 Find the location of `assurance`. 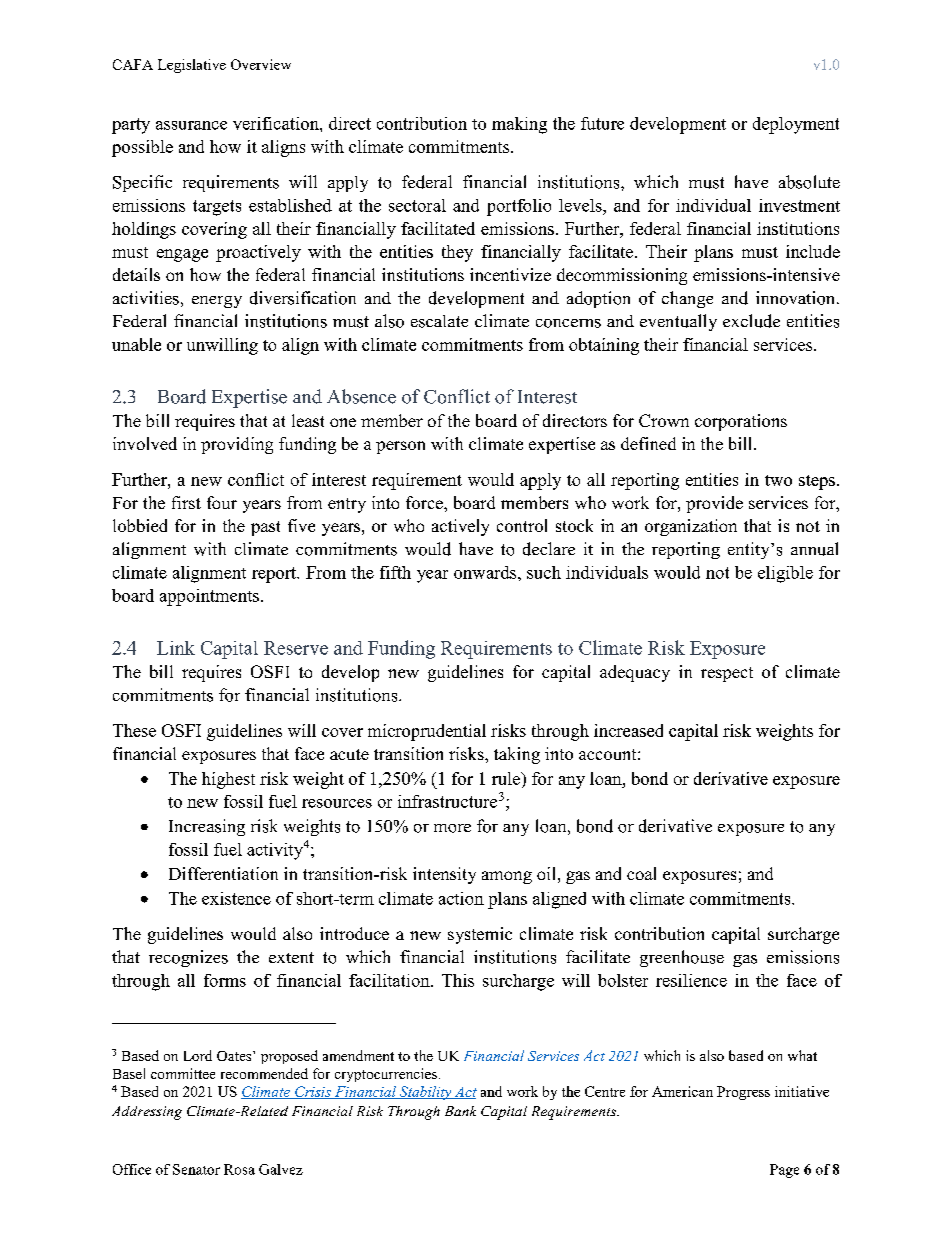

assurance is located at coordinates (191, 125).
